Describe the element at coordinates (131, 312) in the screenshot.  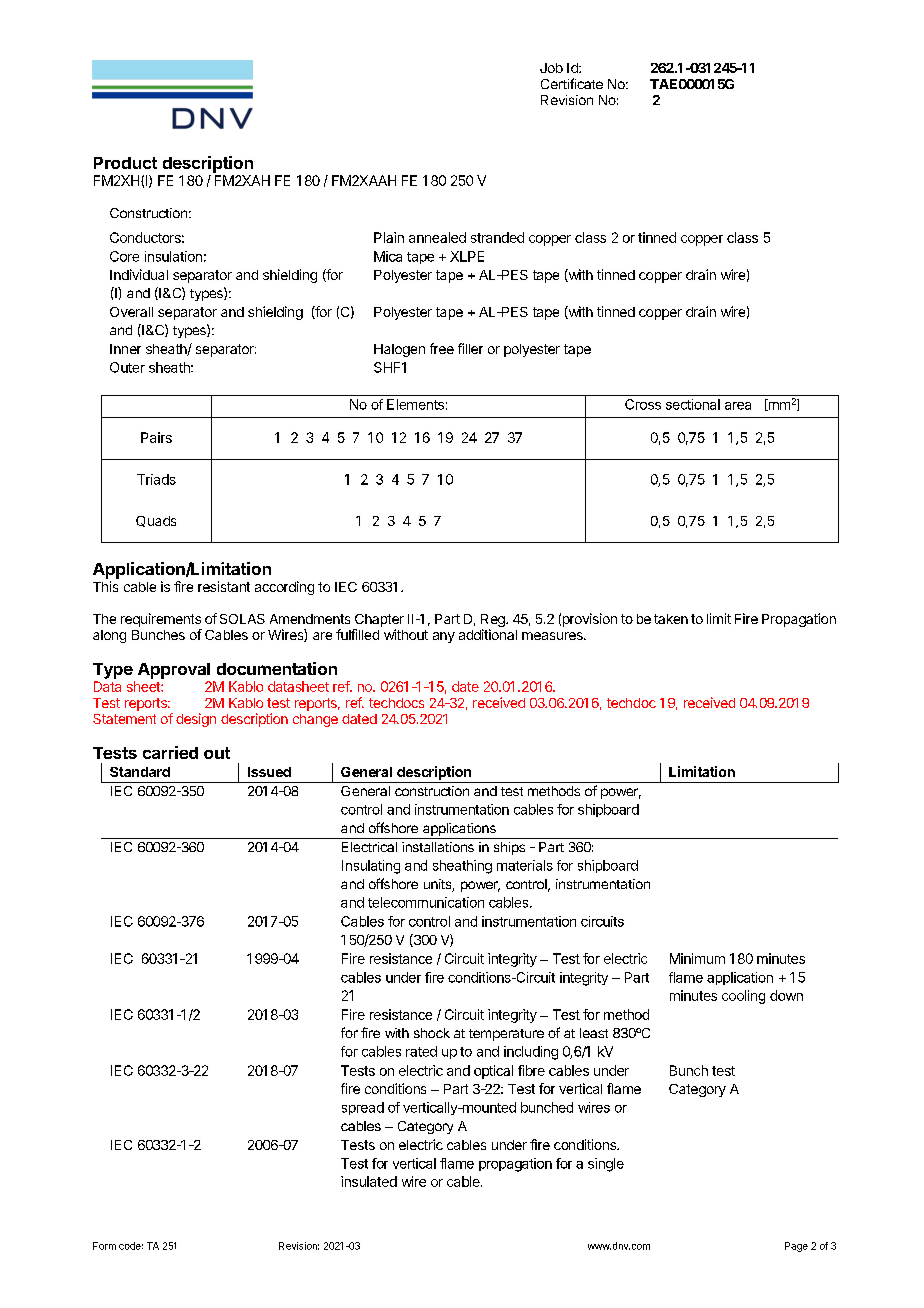
I see `Overall` at that location.
